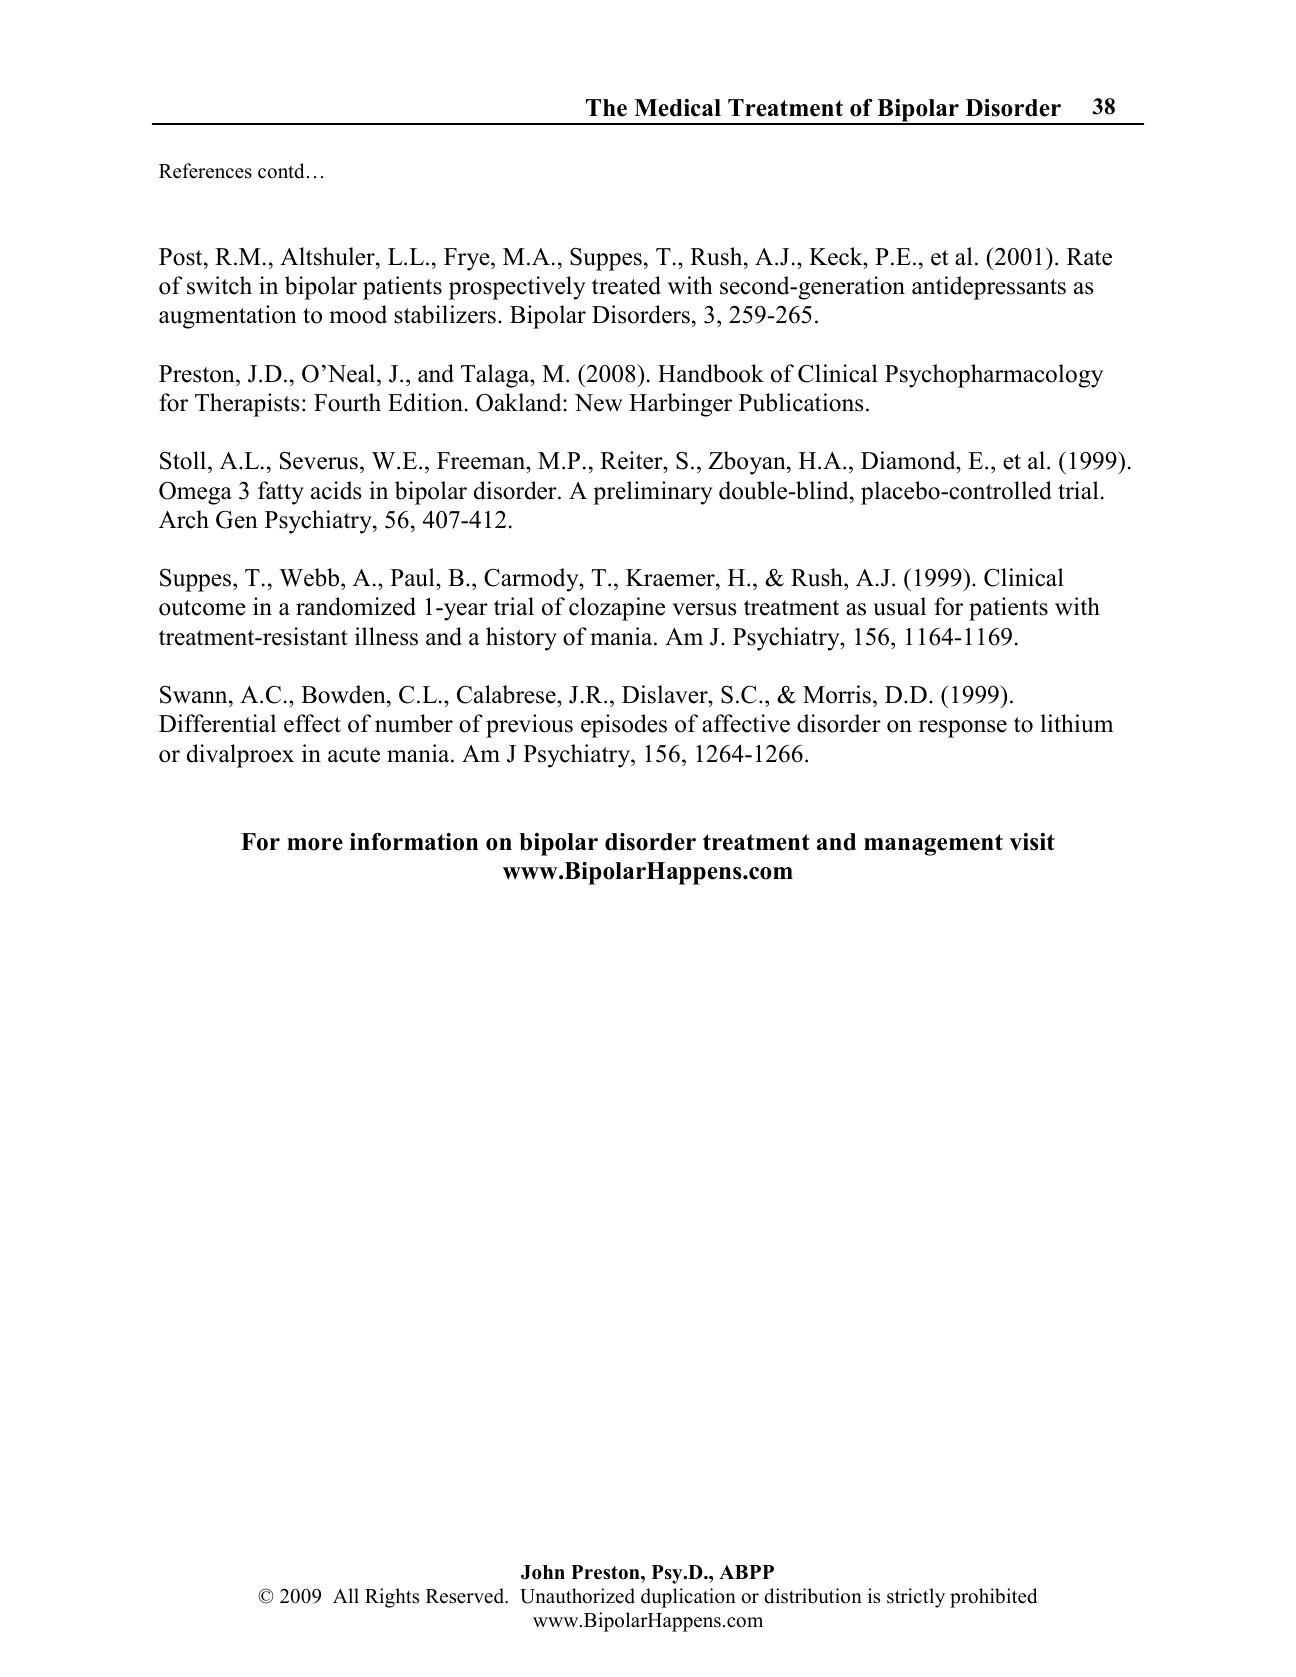  What do you see at coordinates (989, 288) in the screenshot?
I see `antidepressants` at bounding box center [989, 288].
